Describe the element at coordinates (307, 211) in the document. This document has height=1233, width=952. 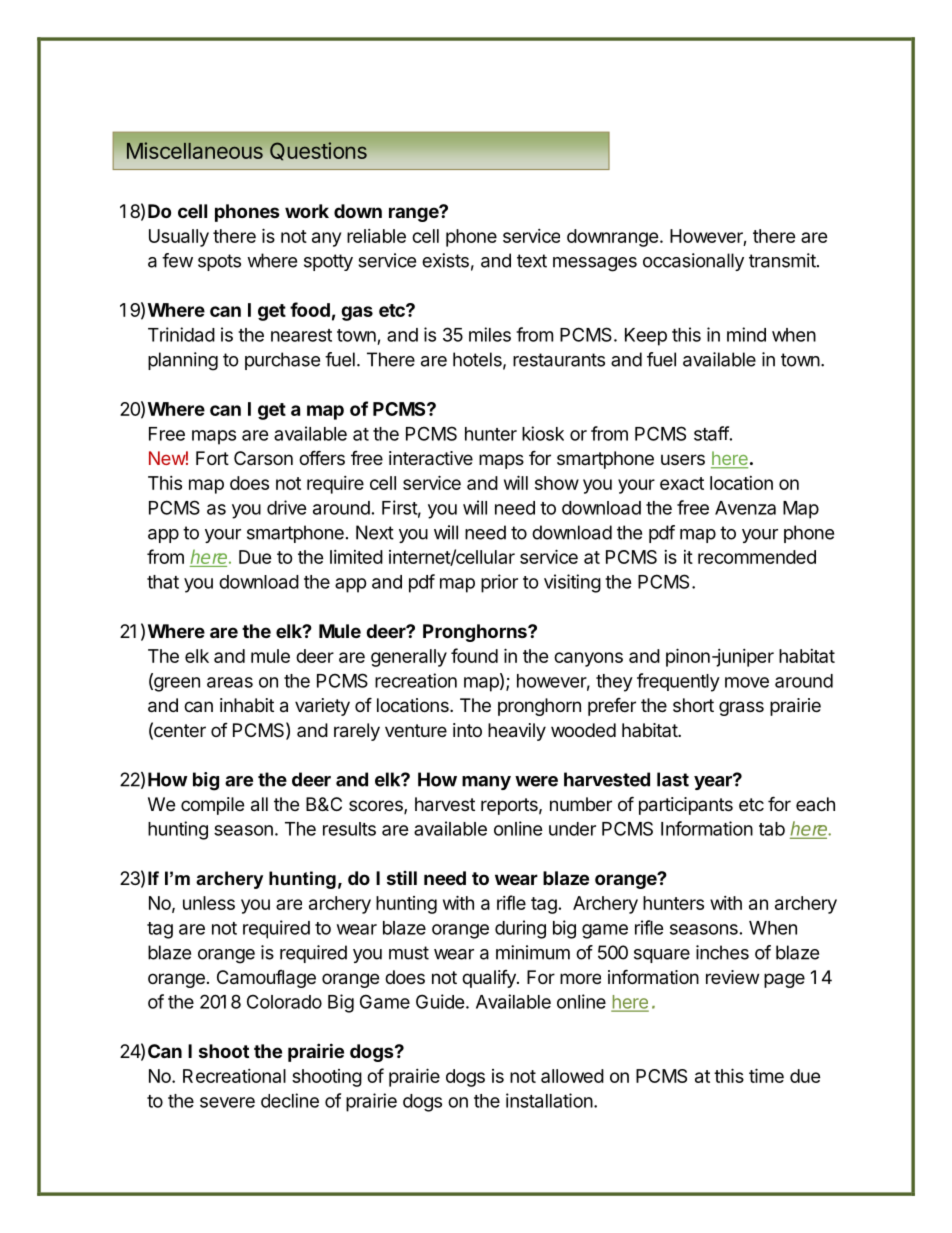
I see `work` at that location.
